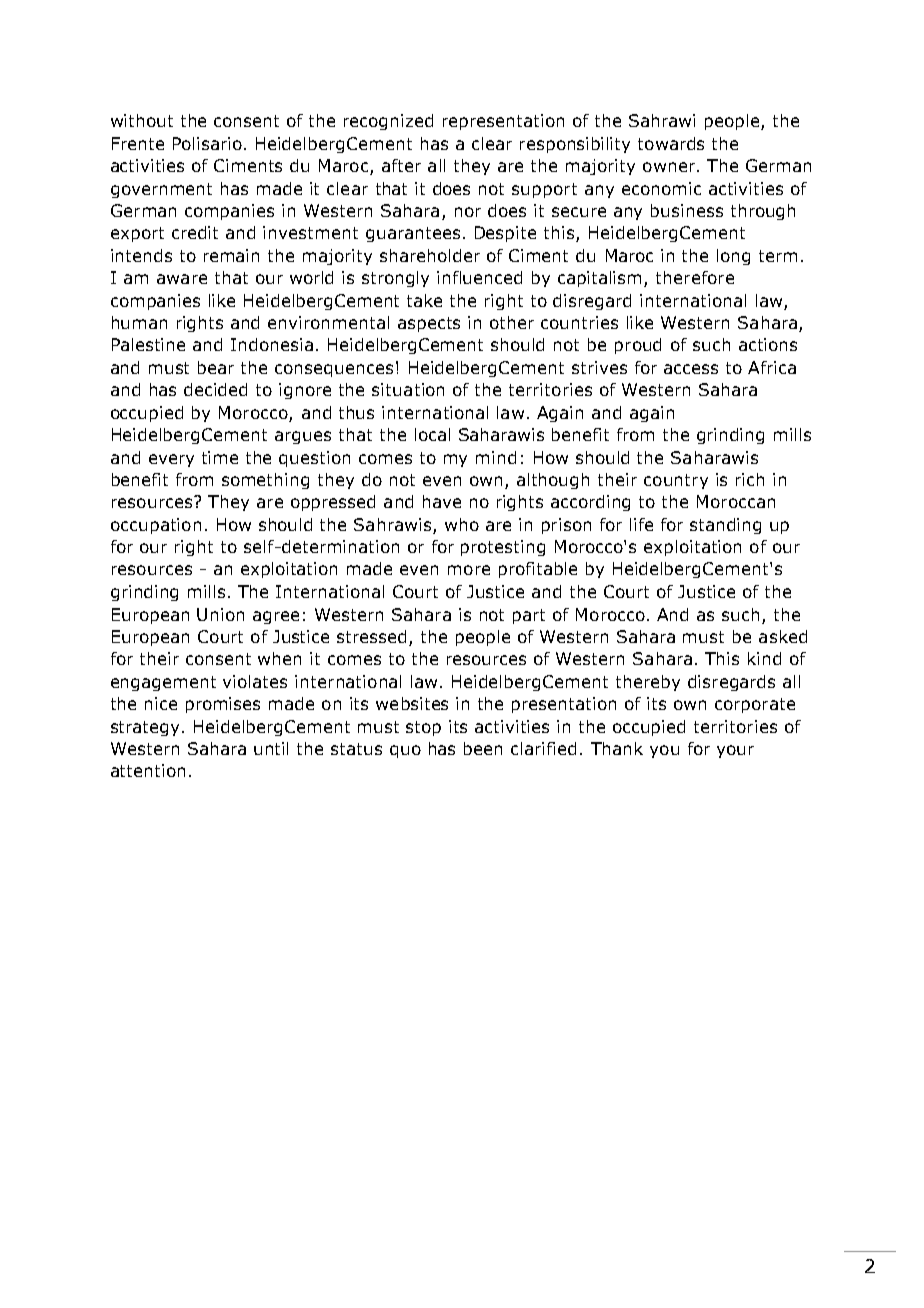  Describe the element at coordinates (676, 481) in the page. I see `country` at that location.
